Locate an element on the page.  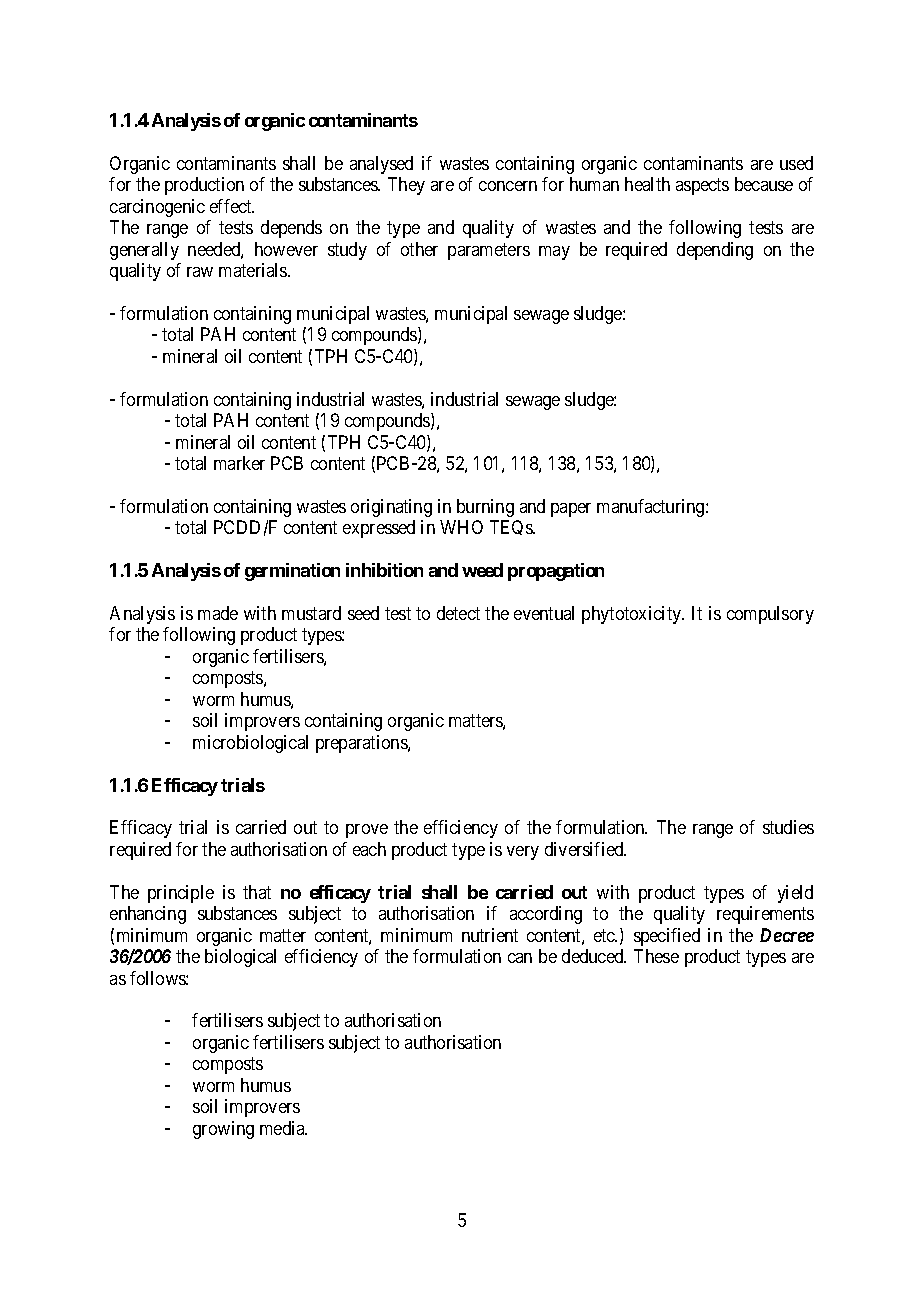
burning is located at coordinates (485, 508).
